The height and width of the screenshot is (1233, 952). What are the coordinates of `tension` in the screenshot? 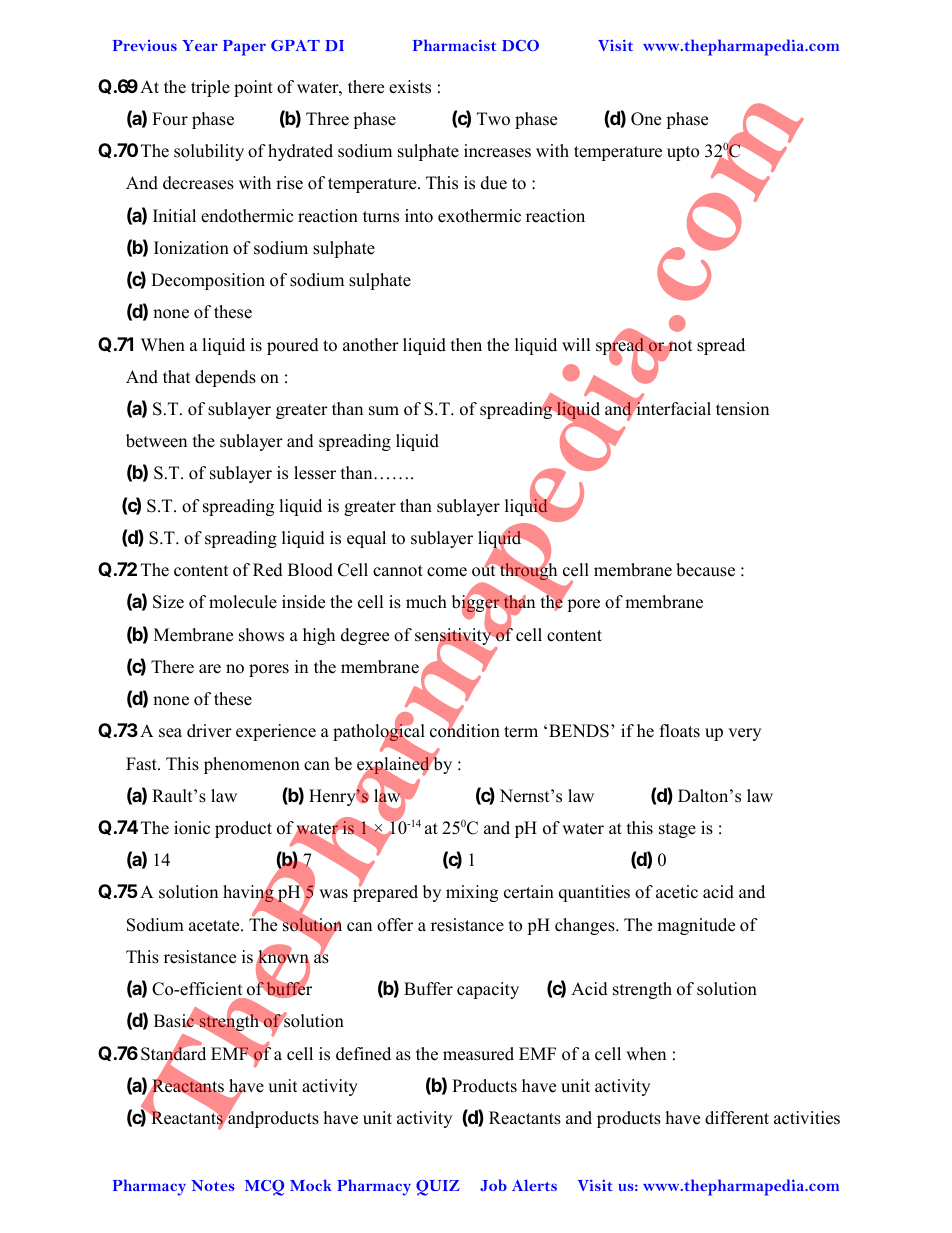 It's located at (742, 409).
